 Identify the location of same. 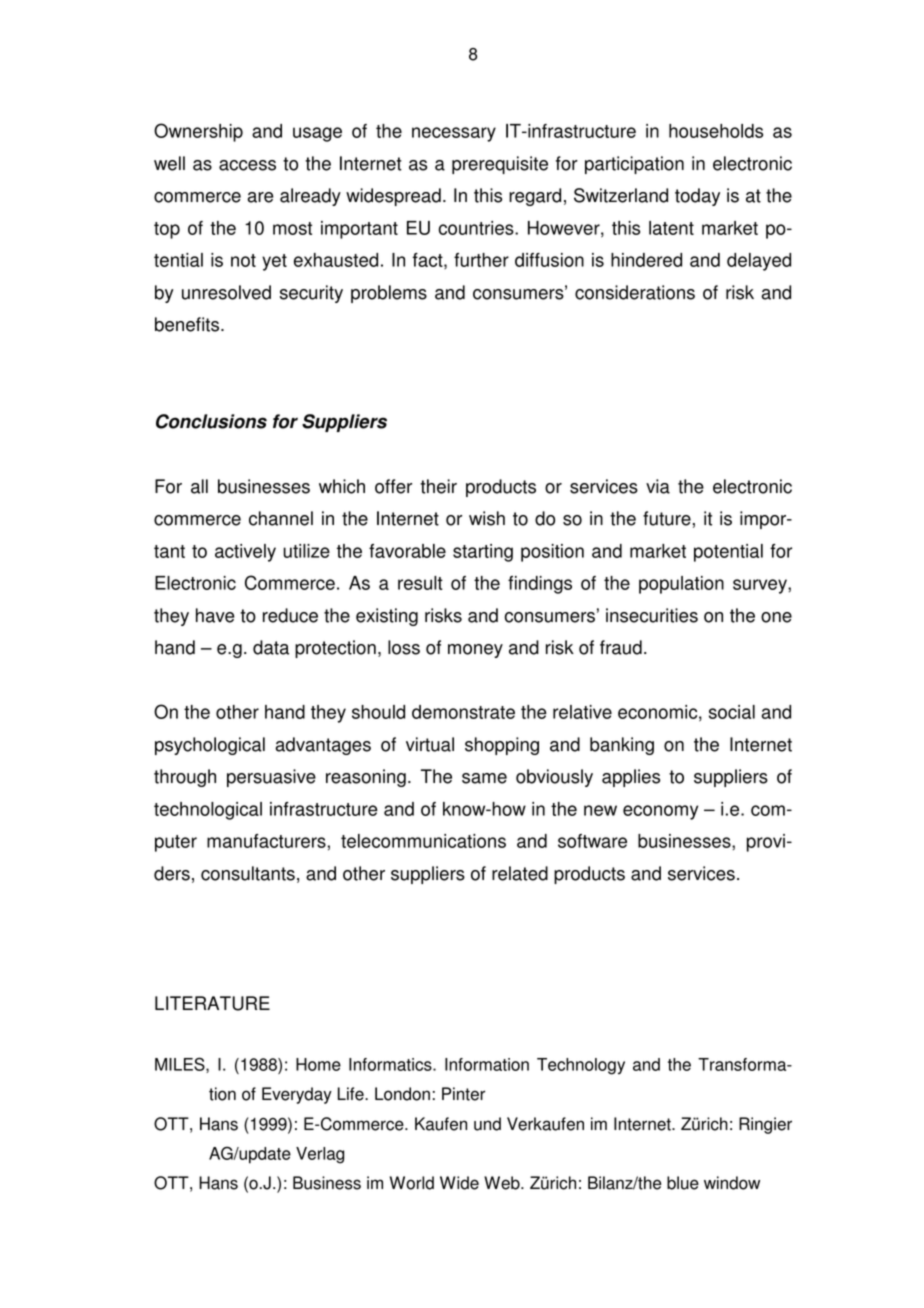
(484, 778).
